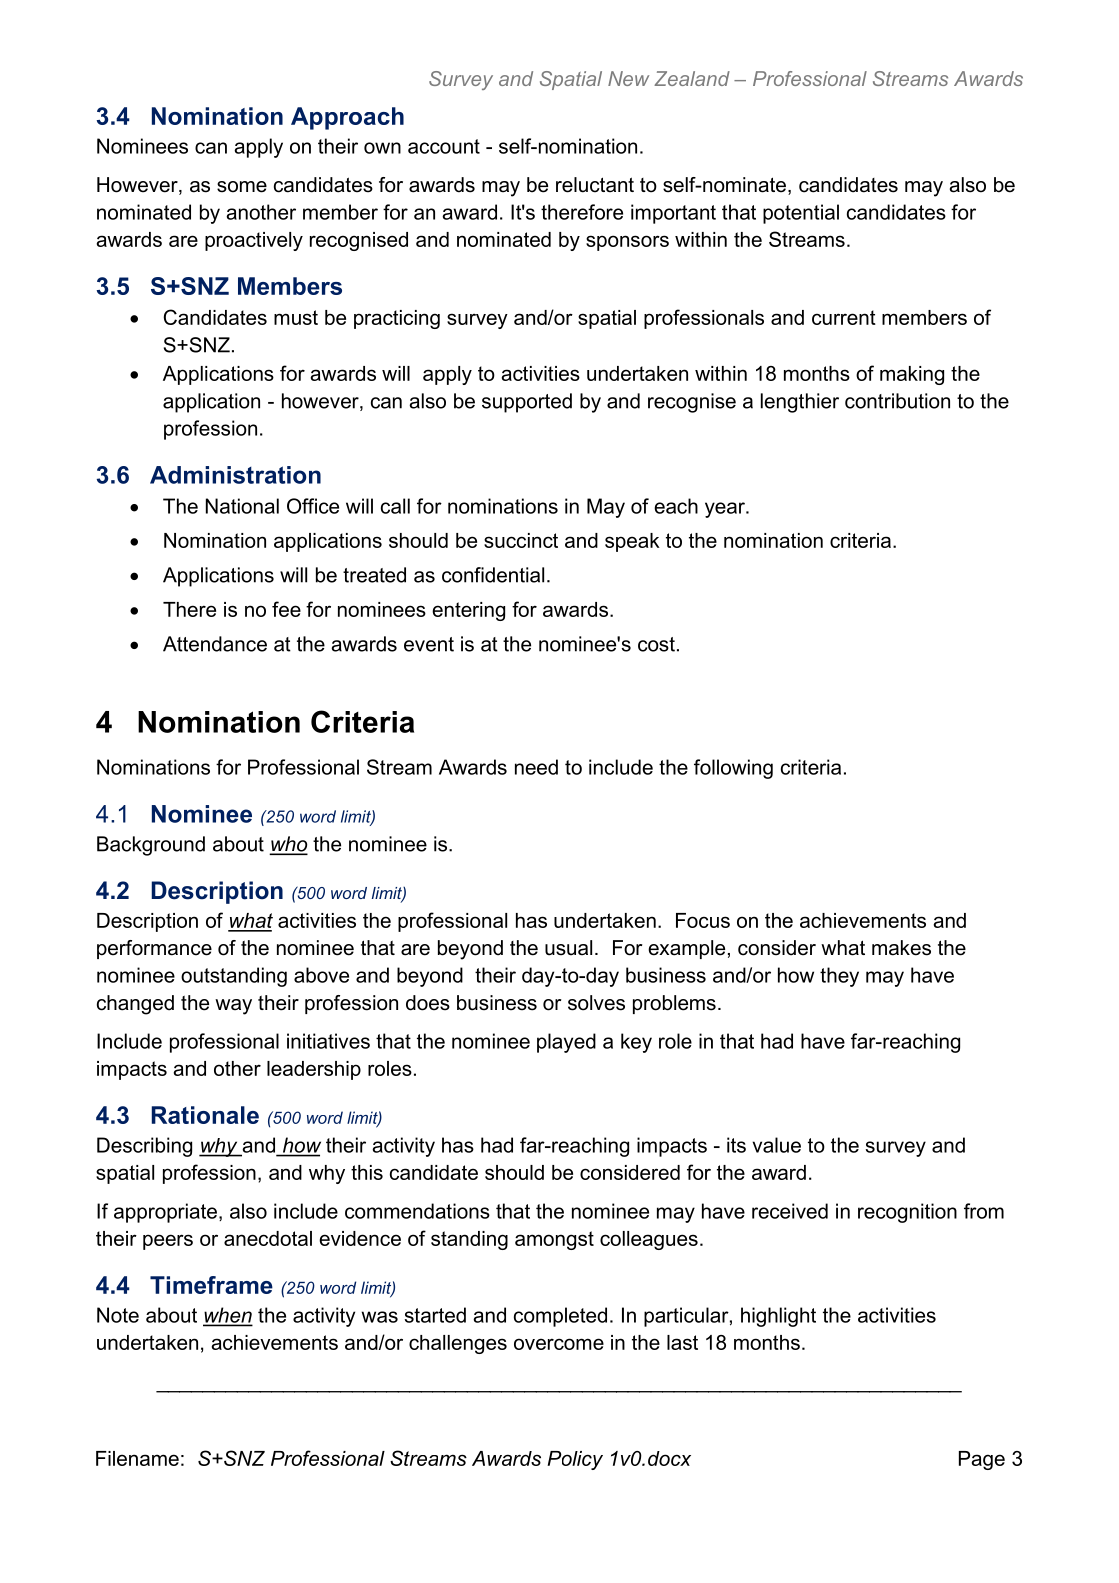 This page has height=1583, width=1119. I want to click on some, so click(242, 187).
